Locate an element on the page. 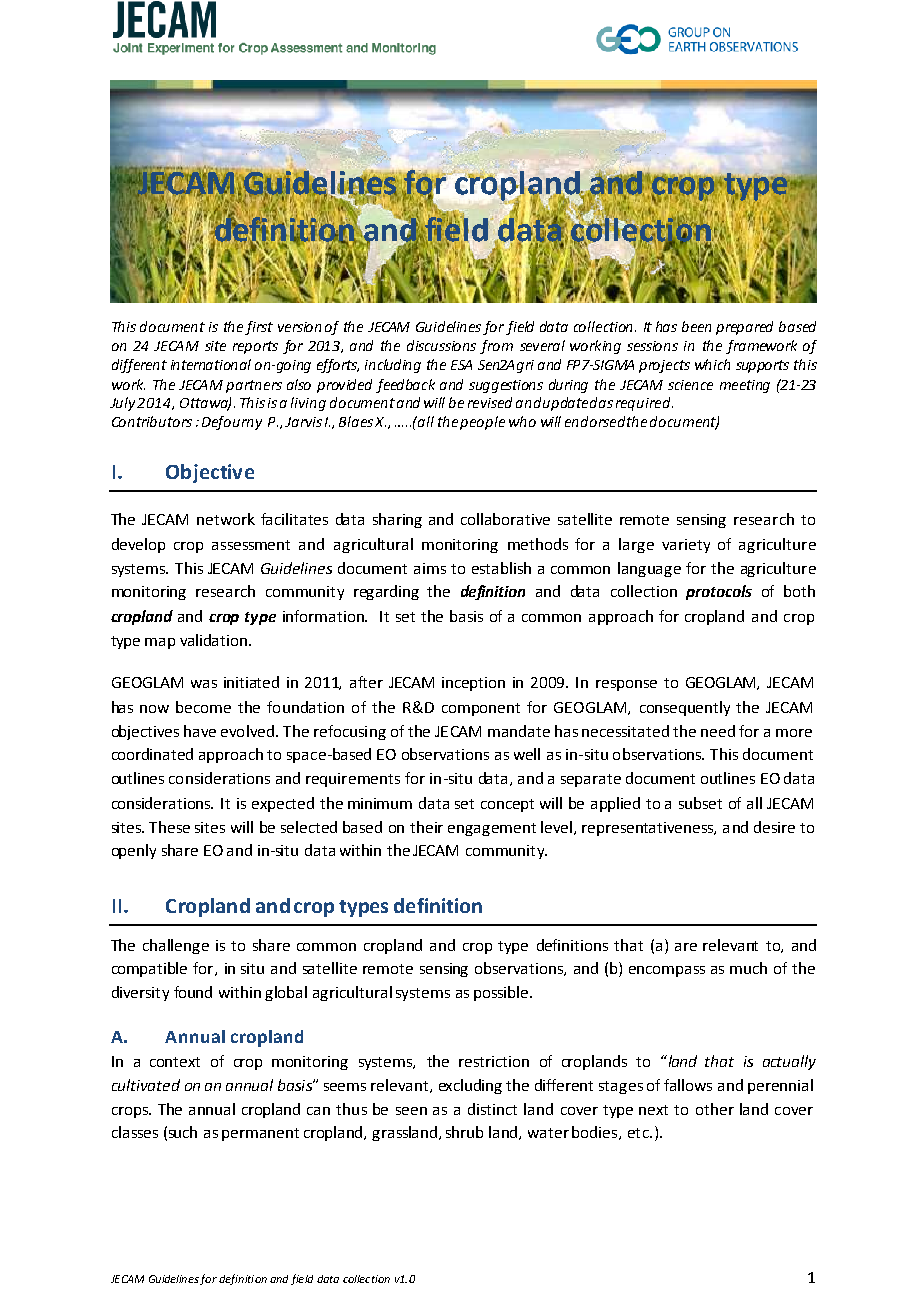 The image size is (924, 1308). validation is located at coordinates (215, 640).
